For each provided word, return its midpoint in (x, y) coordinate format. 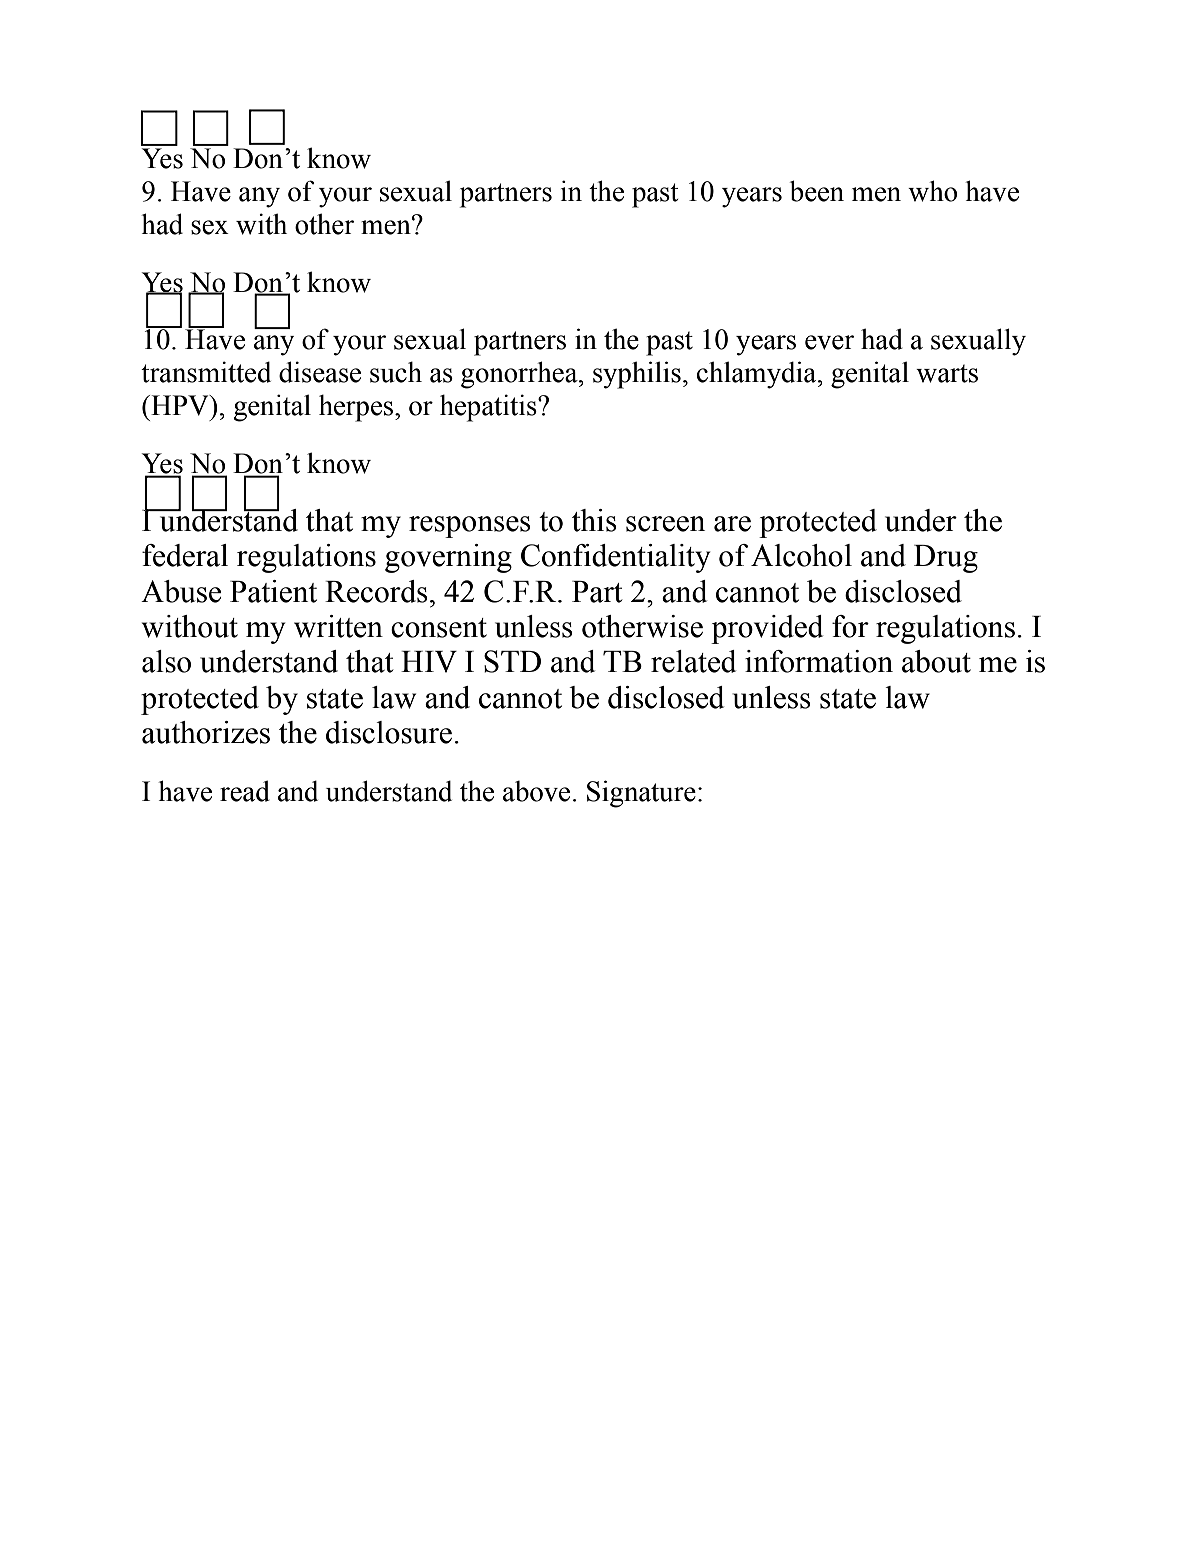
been (817, 191)
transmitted (206, 372)
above (536, 791)
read (245, 791)
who (933, 191)
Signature (641, 794)
